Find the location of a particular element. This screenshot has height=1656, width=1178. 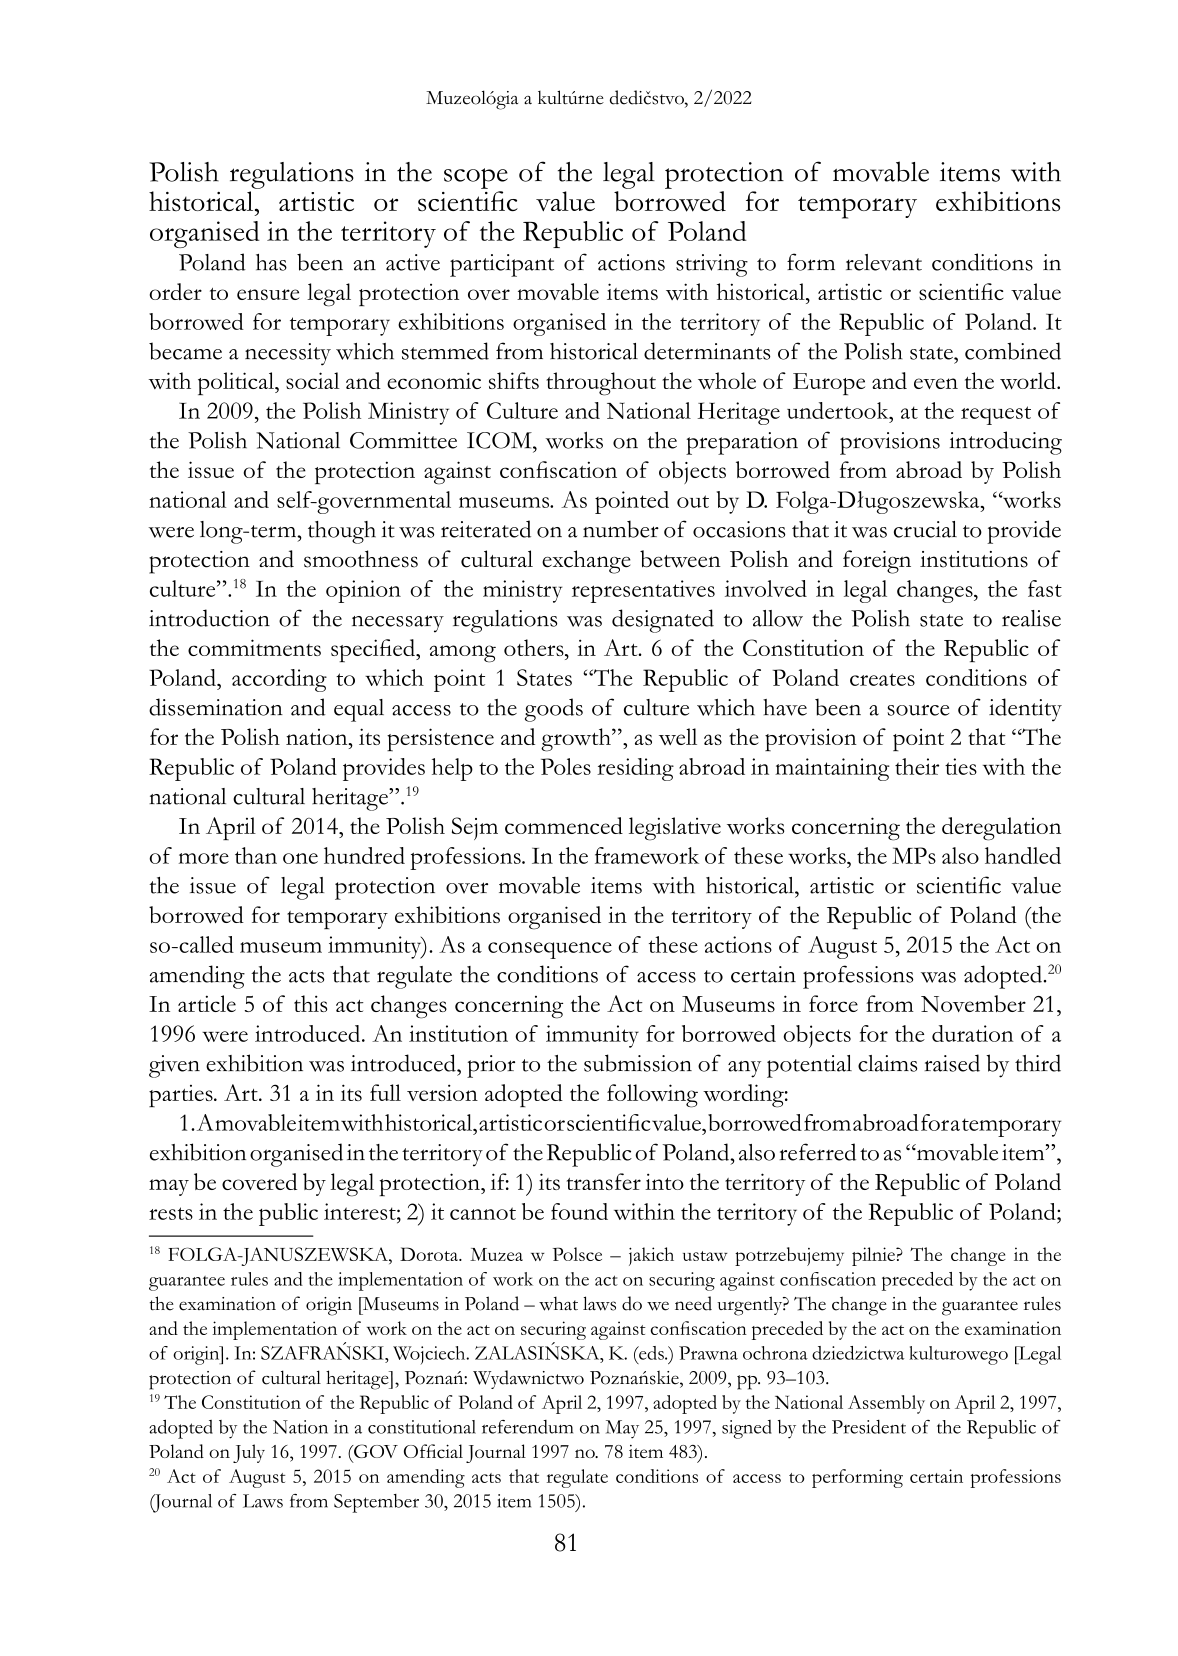

raised is located at coordinates (952, 1063).
